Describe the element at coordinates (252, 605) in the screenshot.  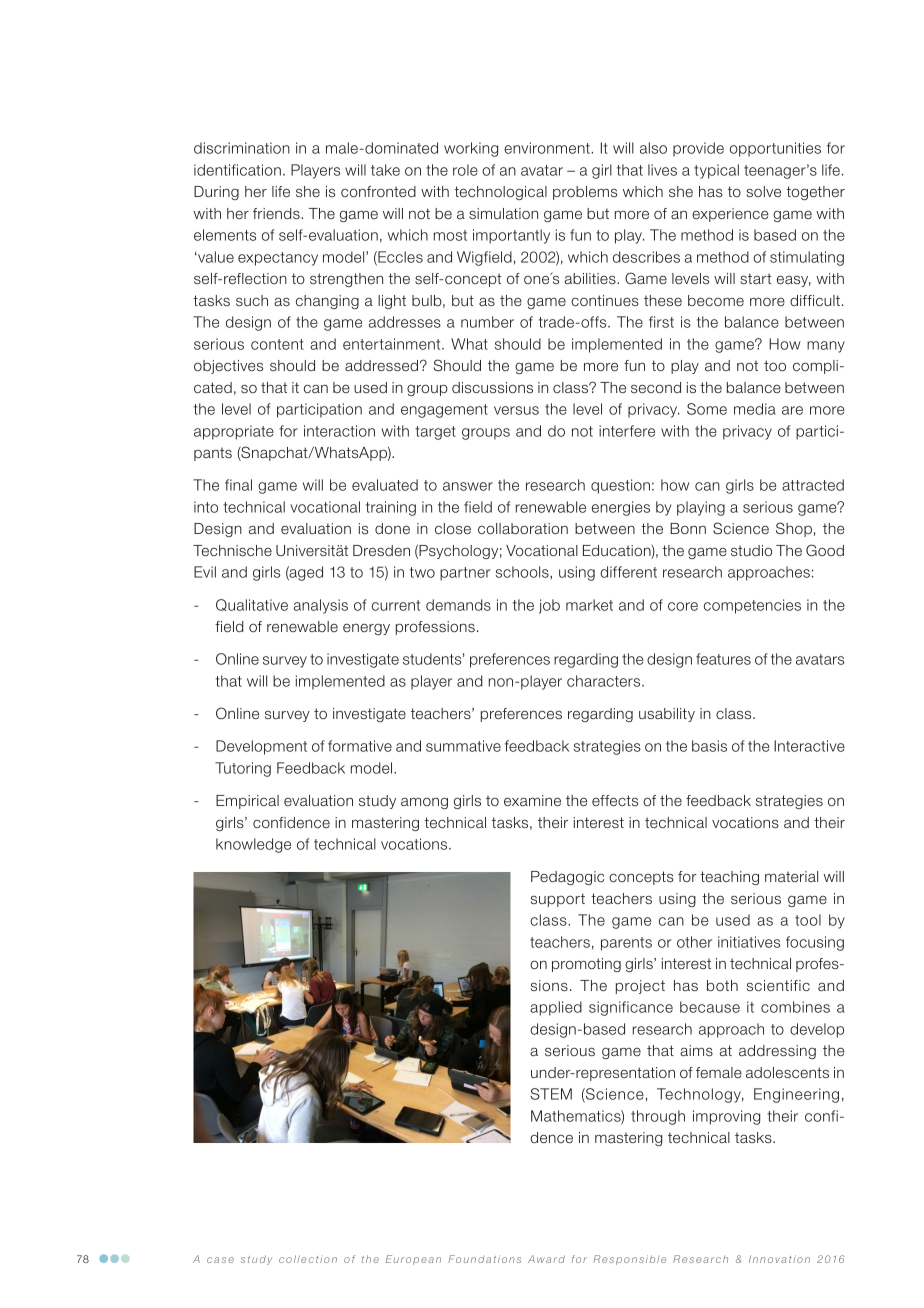
I see `Qualitative` at that location.
